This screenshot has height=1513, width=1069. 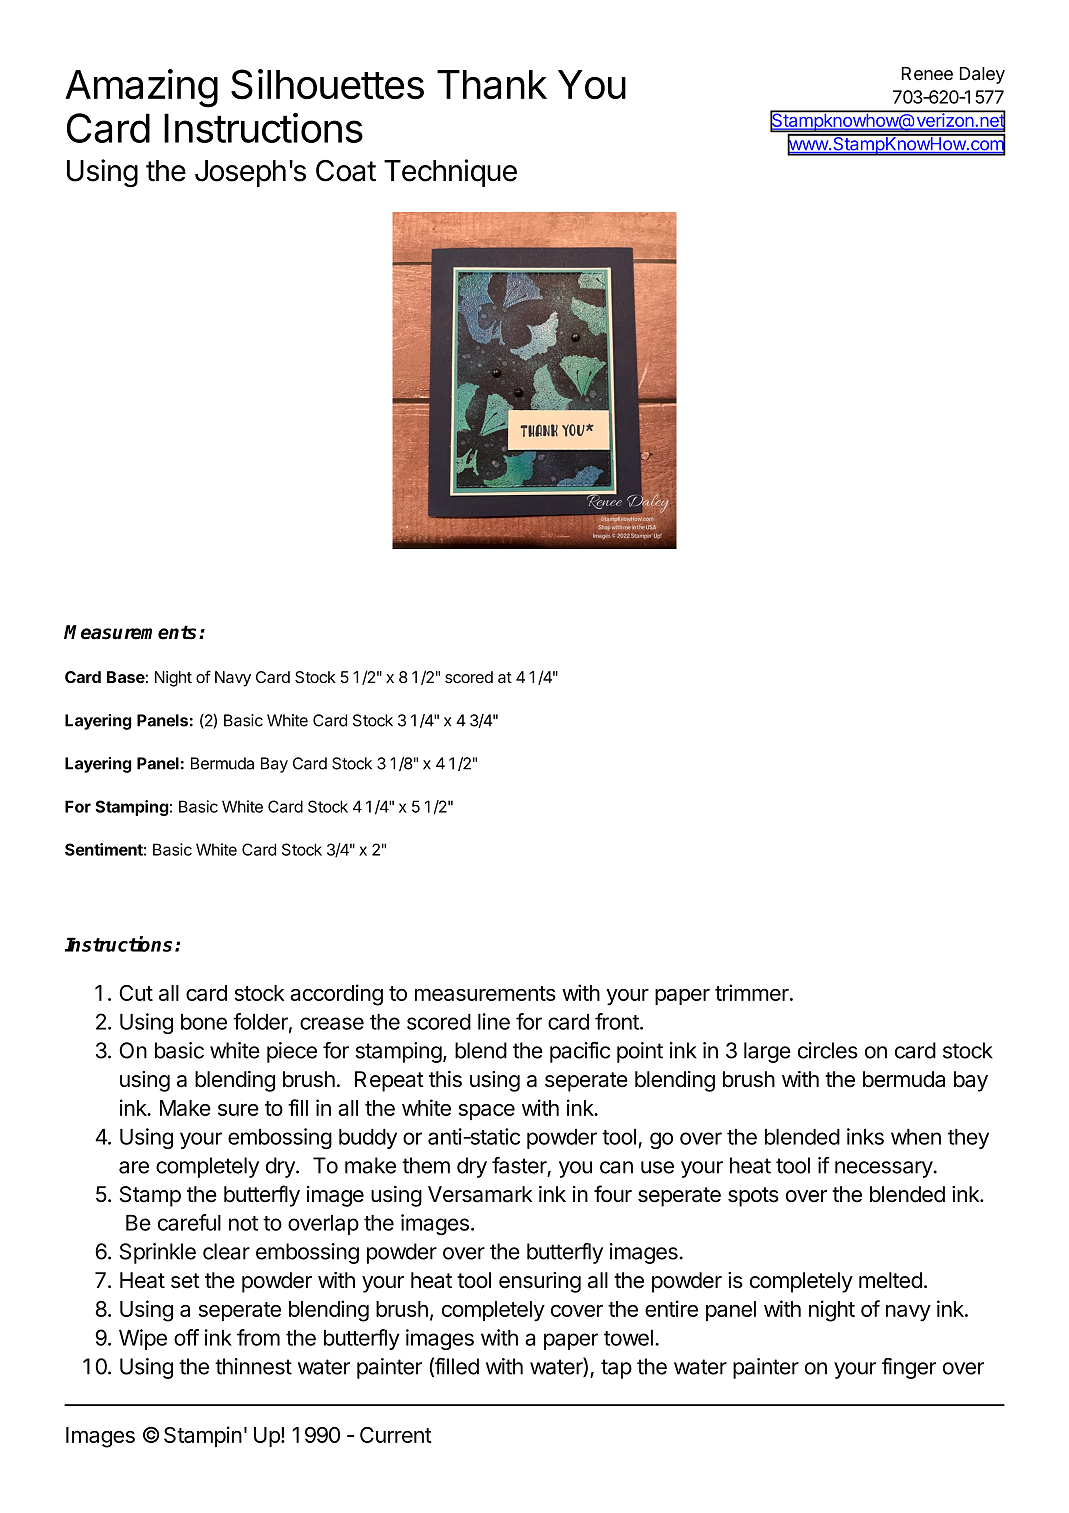 What do you see at coordinates (450, 173) in the screenshot?
I see `Technique` at bounding box center [450, 173].
